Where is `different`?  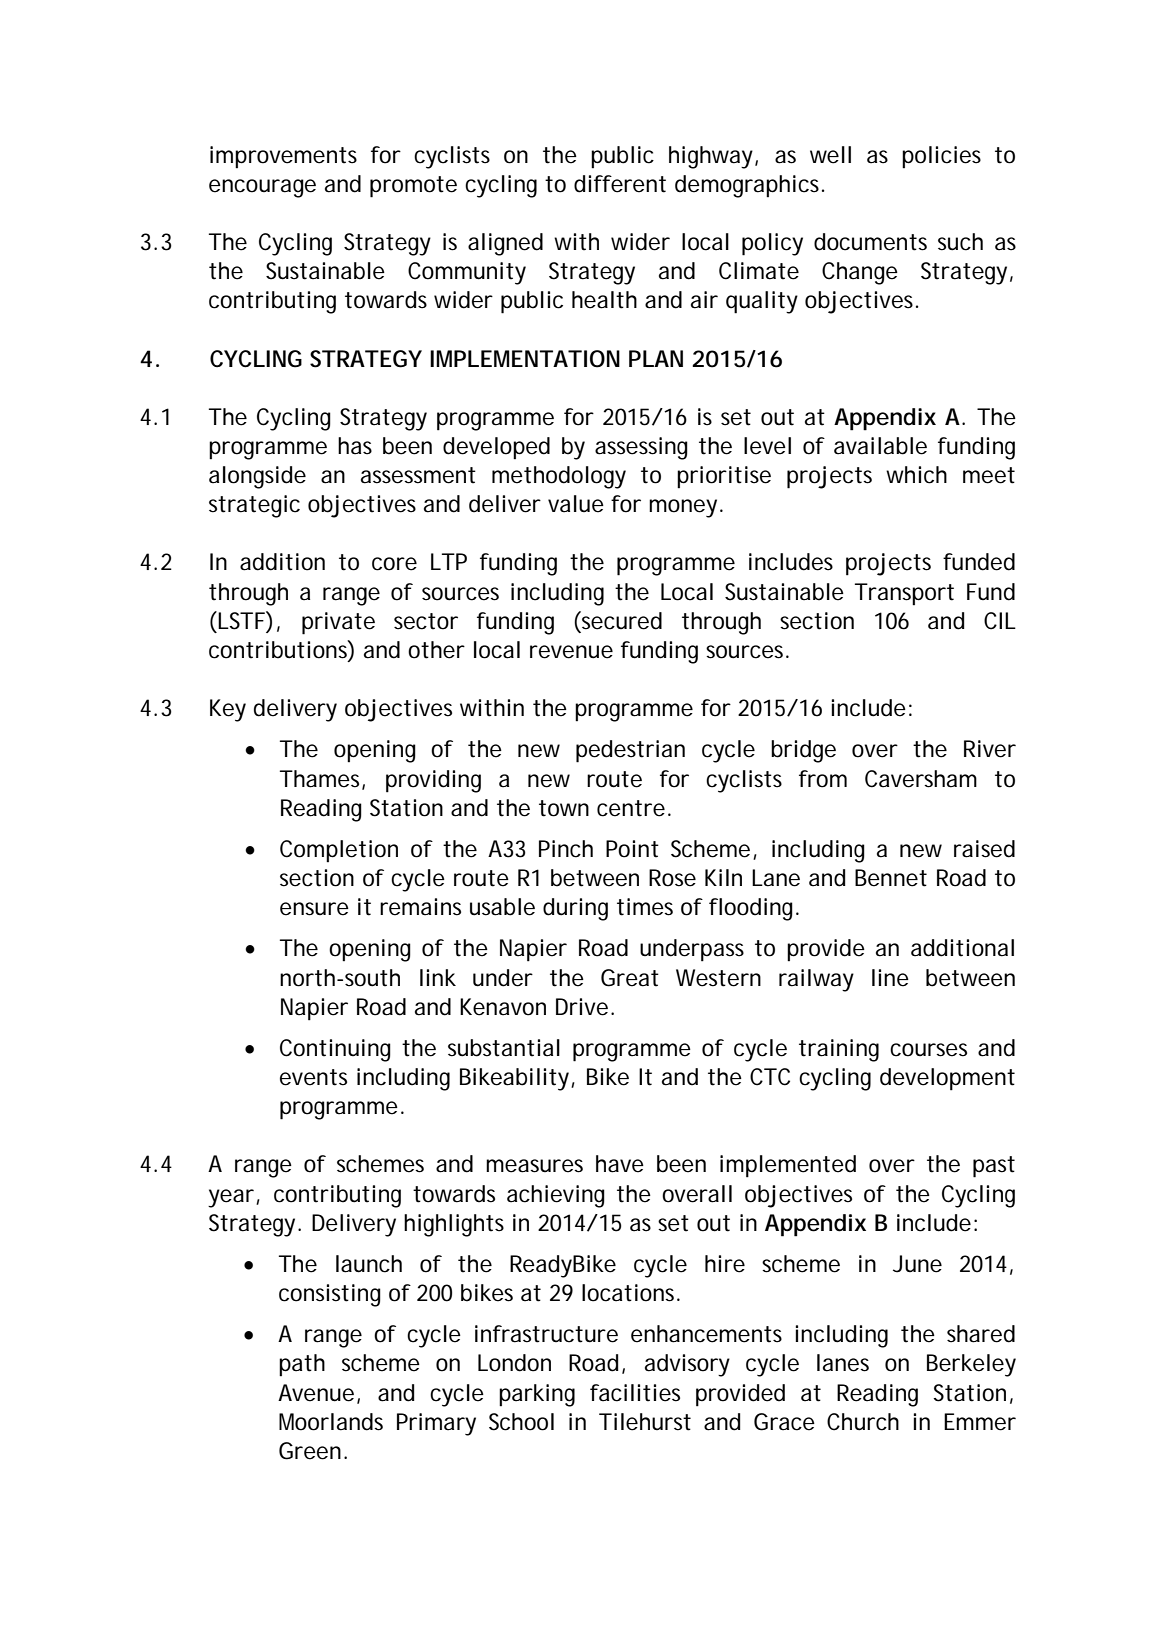 different is located at coordinates (620, 184).
